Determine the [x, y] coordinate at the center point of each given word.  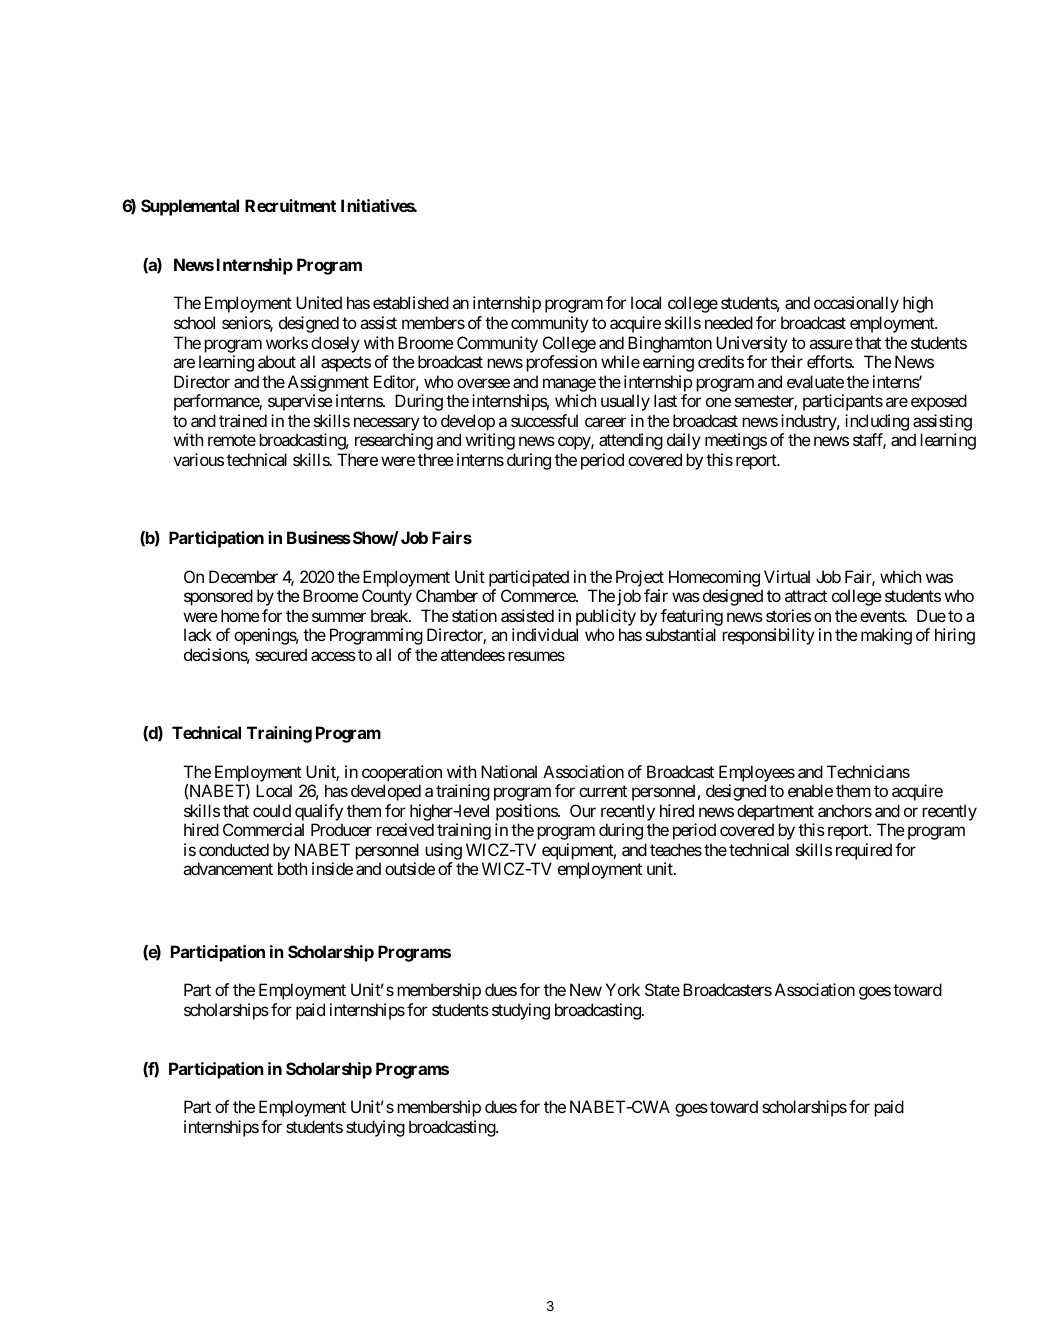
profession [561, 363]
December [243, 576]
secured [281, 654]
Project [640, 578]
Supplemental [190, 207]
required [864, 851]
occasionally [856, 304]
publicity [606, 619]
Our [583, 810]
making [886, 636]
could [272, 810]
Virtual [787, 576]
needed [729, 322]
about [277, 361]
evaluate [815, 381]
